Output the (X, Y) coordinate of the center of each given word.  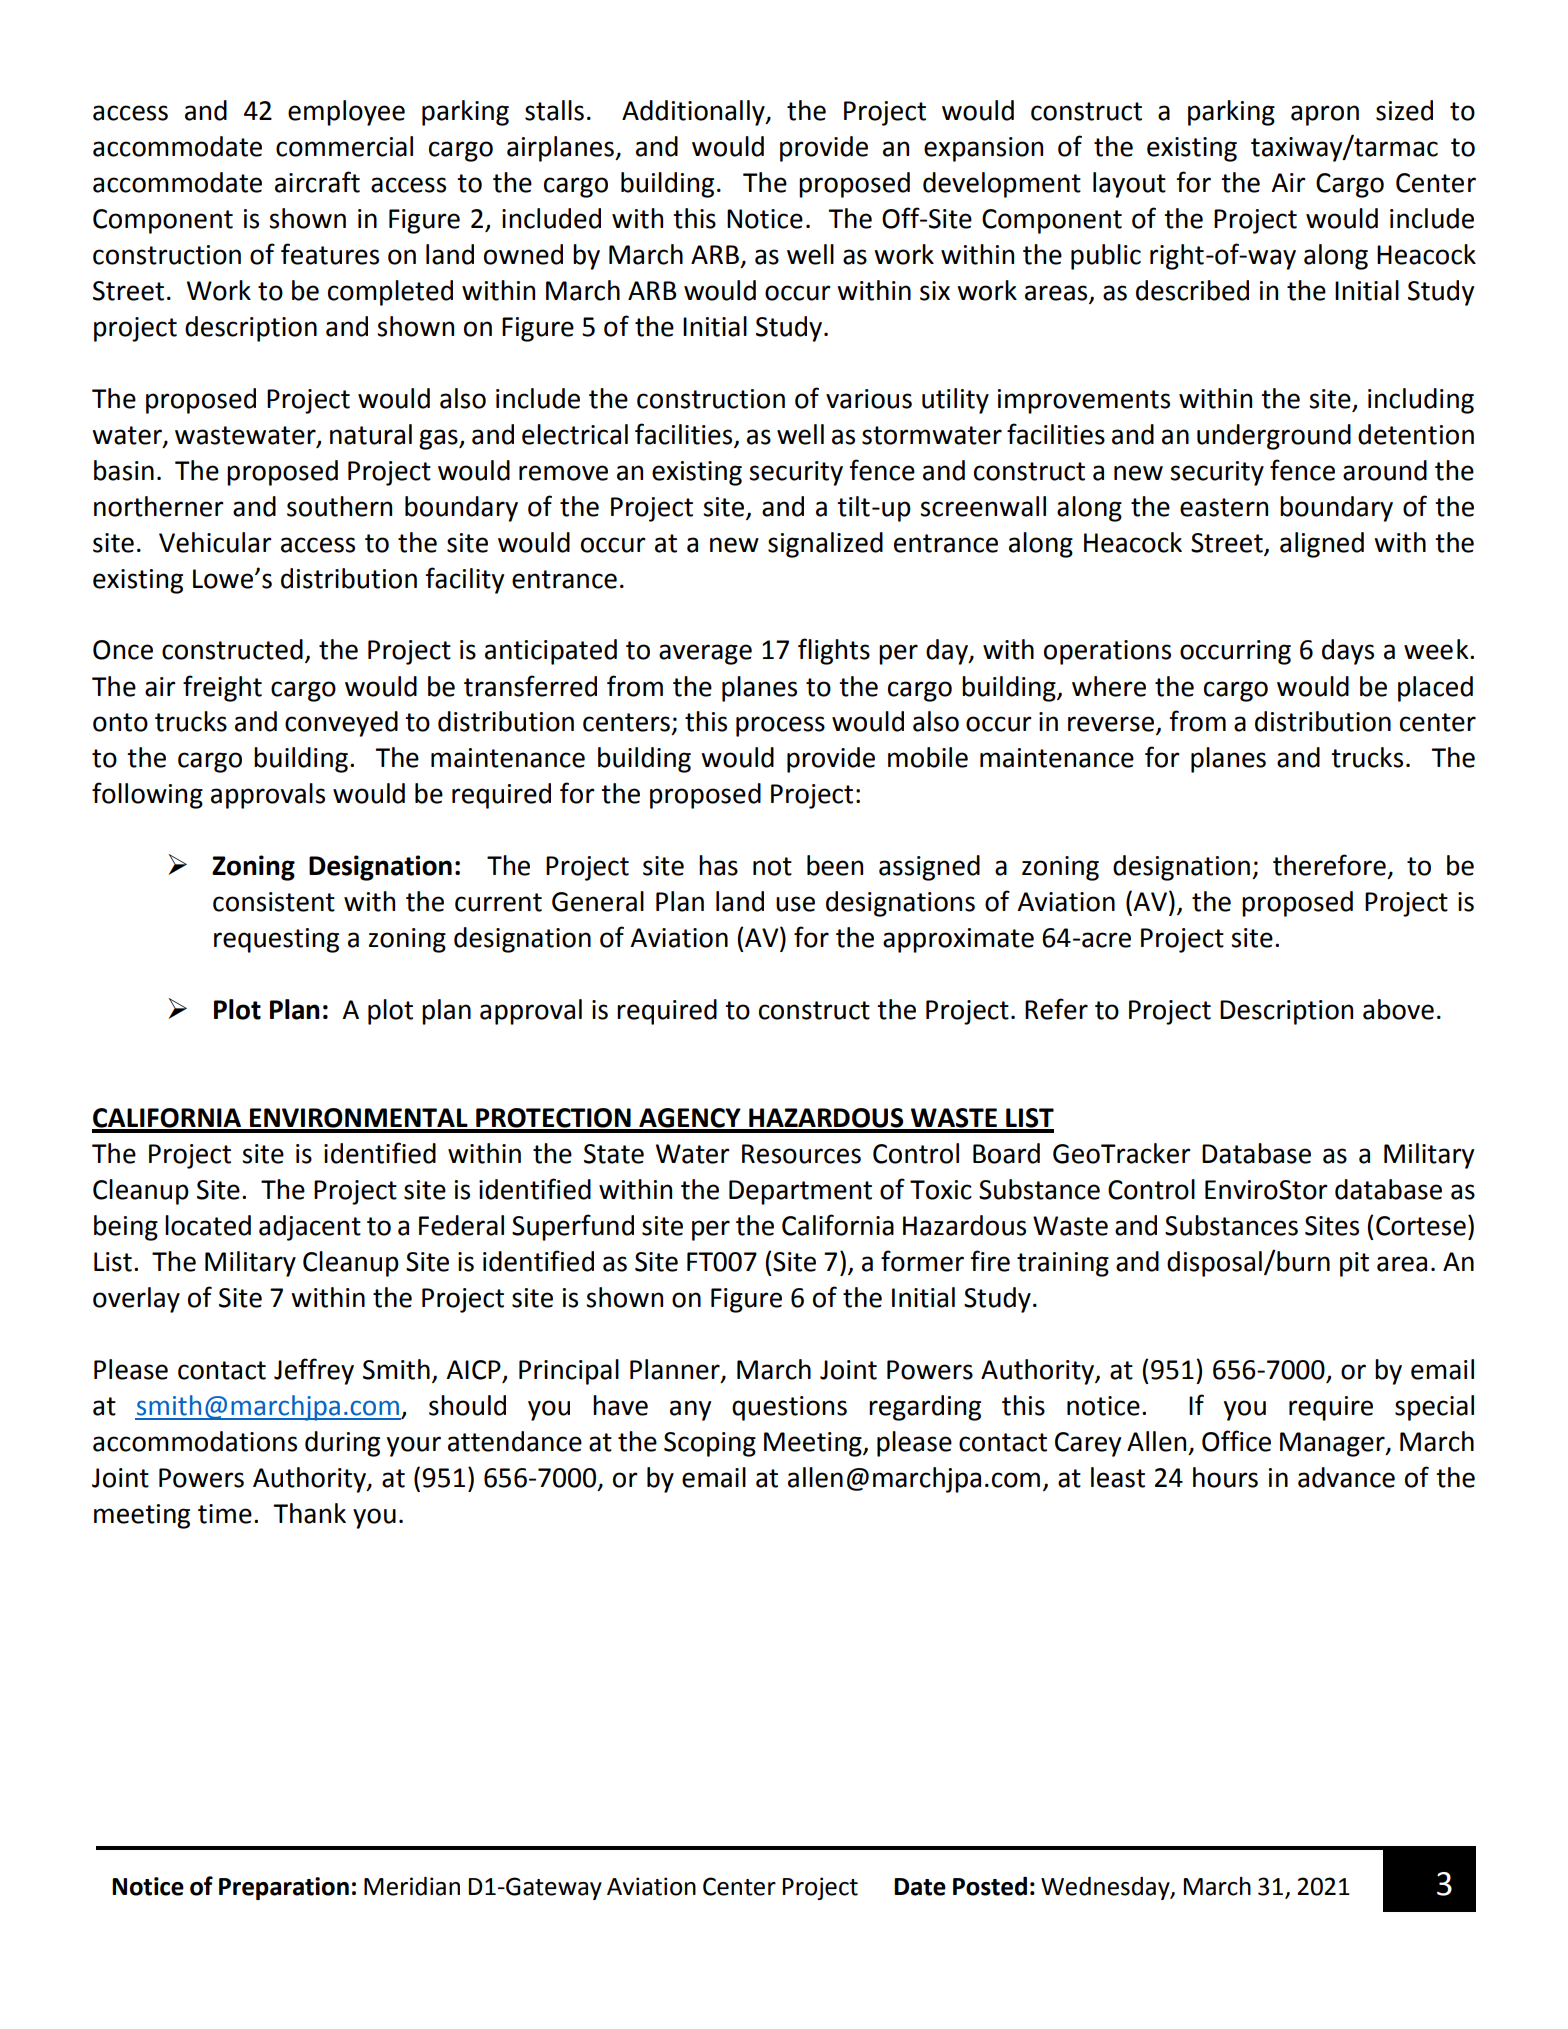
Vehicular (215, 542)
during (342, 1444)
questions (789, 1408)
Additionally (694, 113)
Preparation (284, 1888)
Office (1236, 1441)
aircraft (317, 182)
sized (1404, 110)
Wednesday (1106, 1888)
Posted (990, 1886)
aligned (1322, 545)
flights (834, 651)
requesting (276, 940)
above (1398, 1009)
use (795, 904)
